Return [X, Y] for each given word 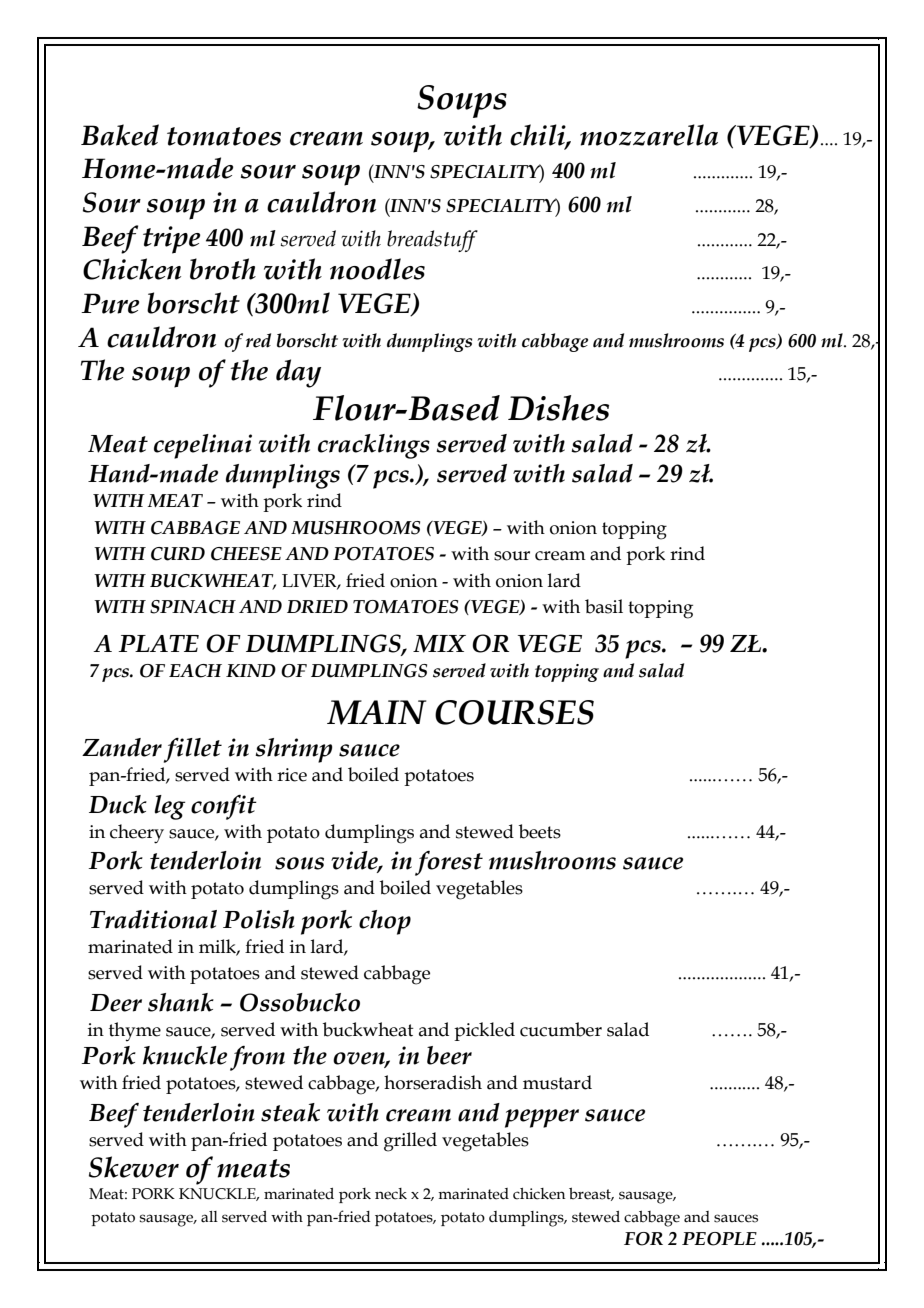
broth [223, 269]
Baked [120, 135]
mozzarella [649, 135]
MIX [439, 644]
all [209, 1217]
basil [604, 606]
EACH [195, 671]
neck [391, 1194]
